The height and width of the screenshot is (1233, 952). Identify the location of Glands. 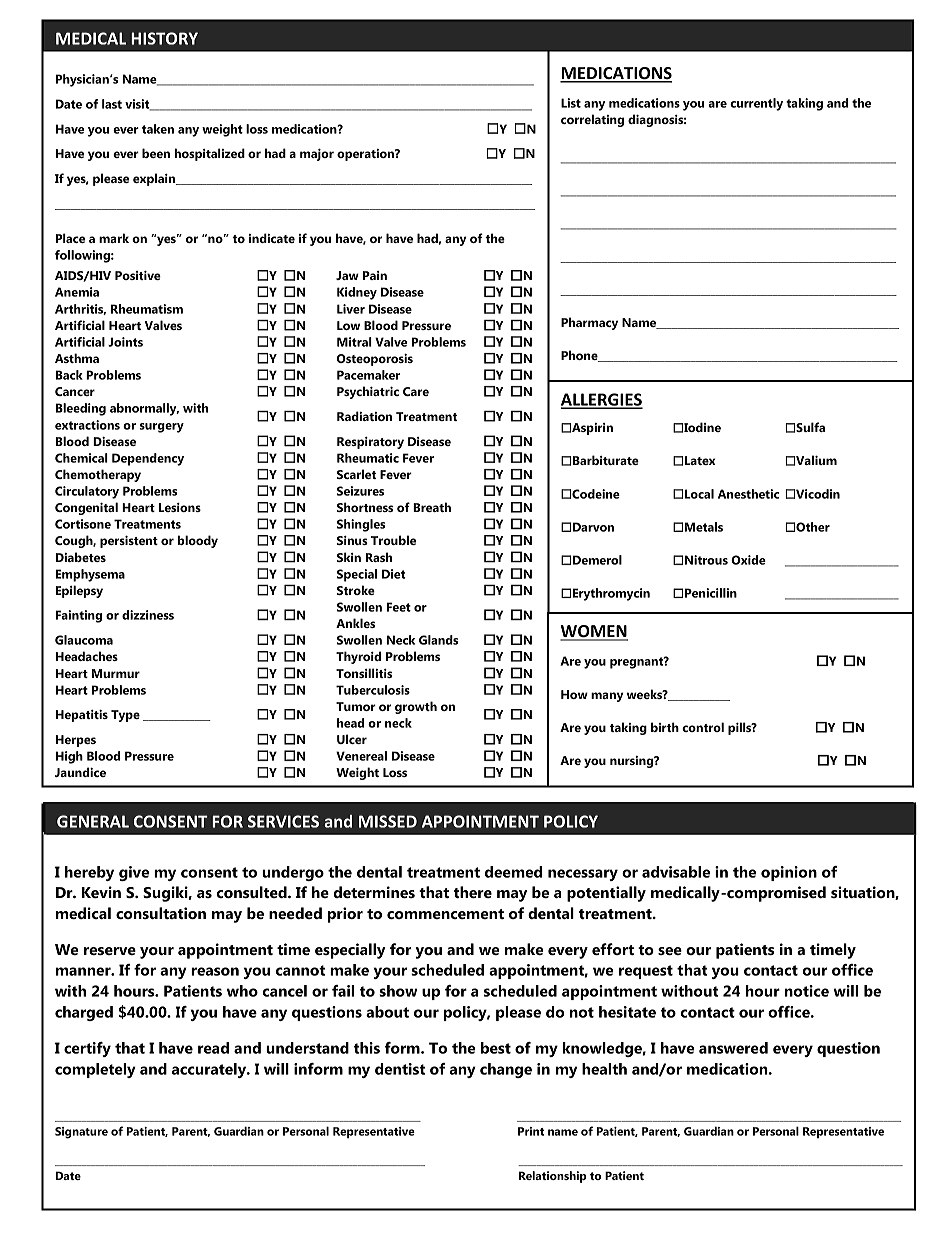
(438, 640).
